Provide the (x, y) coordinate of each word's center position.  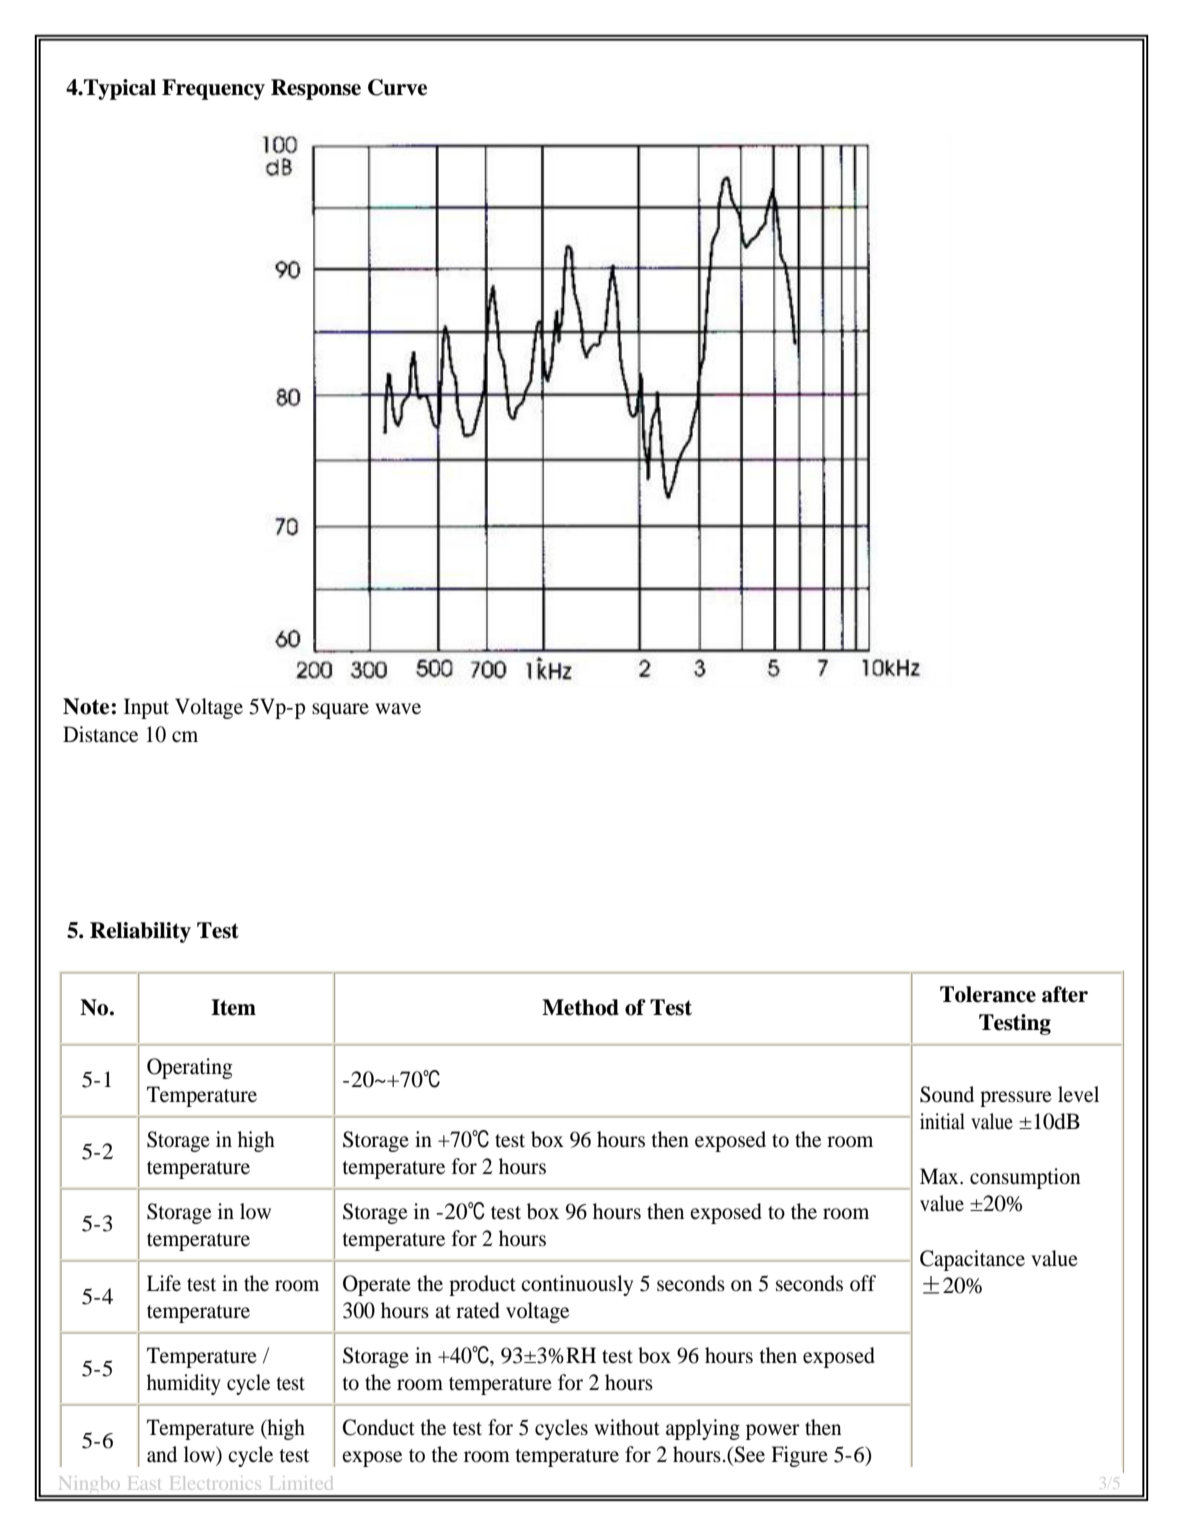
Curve (397, 87)
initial (942, 1121)
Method (580, 1007)
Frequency (213, 89)
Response (316, 89)
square (340, 711)
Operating (190, 1068)
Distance (100, 734)
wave (398, 709)
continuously (577, 1285)
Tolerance (988, 994)
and (162, 1454)
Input (146, 708)
